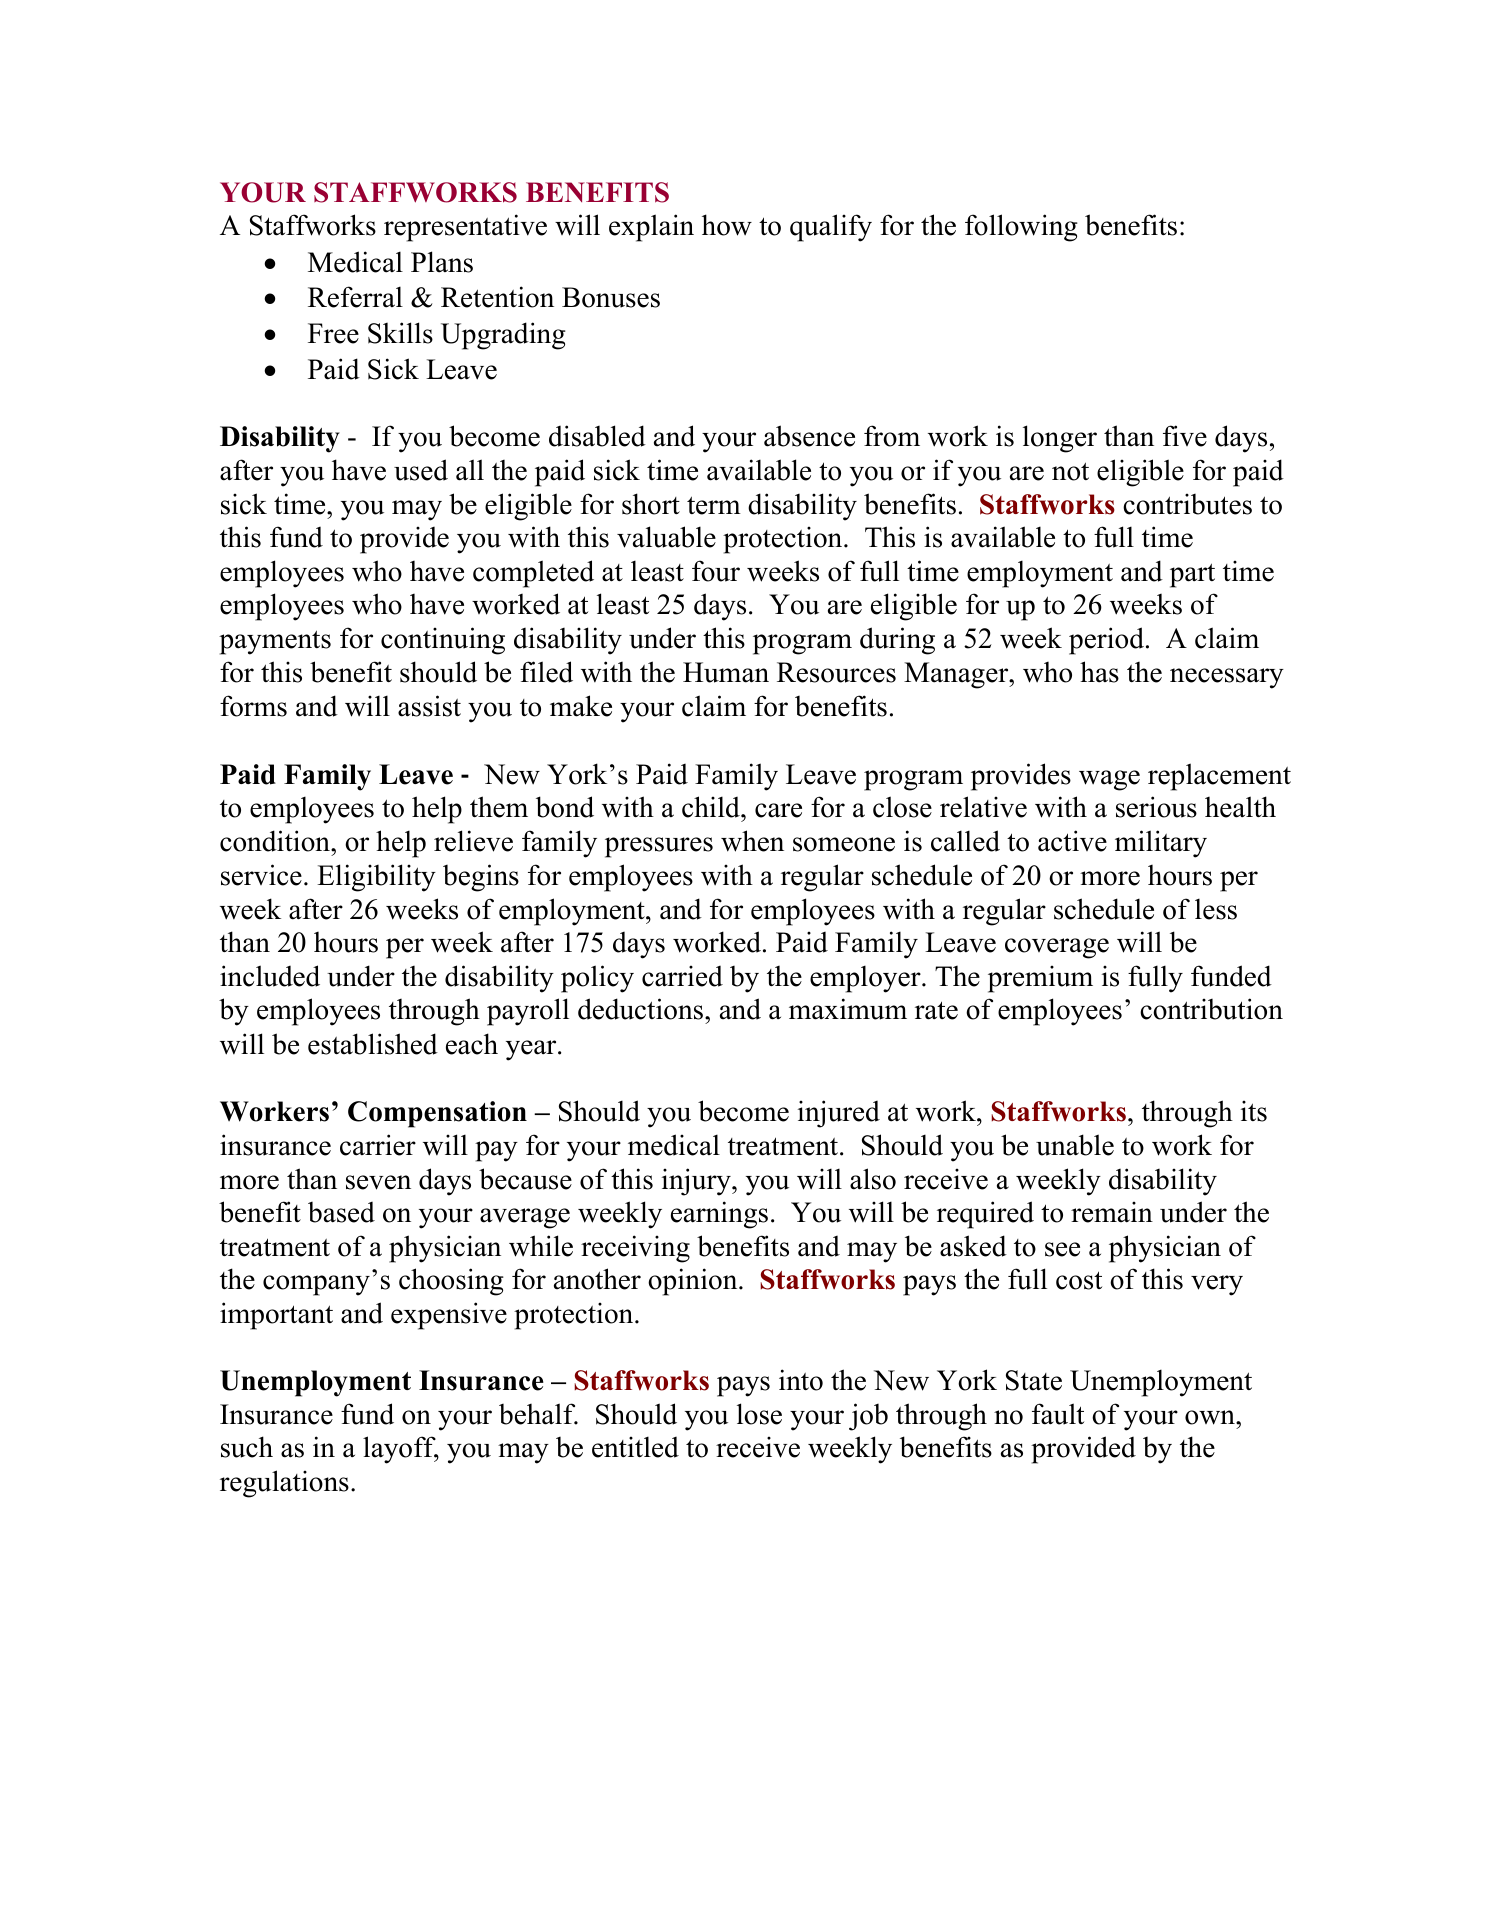 The width and height of the screenshot is (1493, 1932). Describe the element at coordinates (635, 1447) in the screenshot. I see `entitled` at that location.
